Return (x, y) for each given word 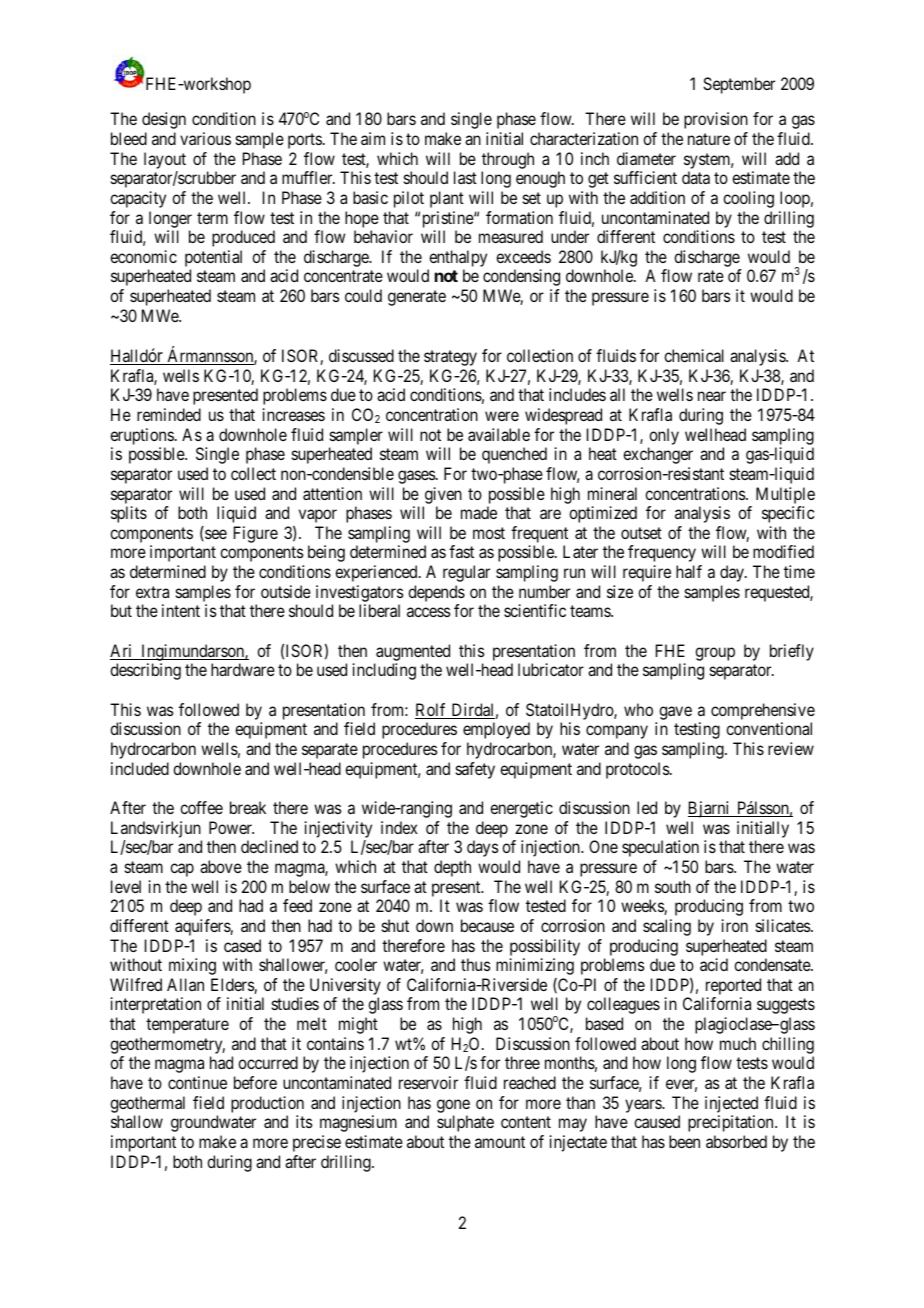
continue (197, 1082)
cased (242, 945)
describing (145, 671)
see (215, 535)
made (479, 512)
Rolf (432, 711)
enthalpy (457, 260)
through (508, 160)
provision (716, 120)
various (205, 138)
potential (213, 260)
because (487, 925)
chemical (694, 355)
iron (735, 925)
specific (788, 514)
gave (675, 713)
